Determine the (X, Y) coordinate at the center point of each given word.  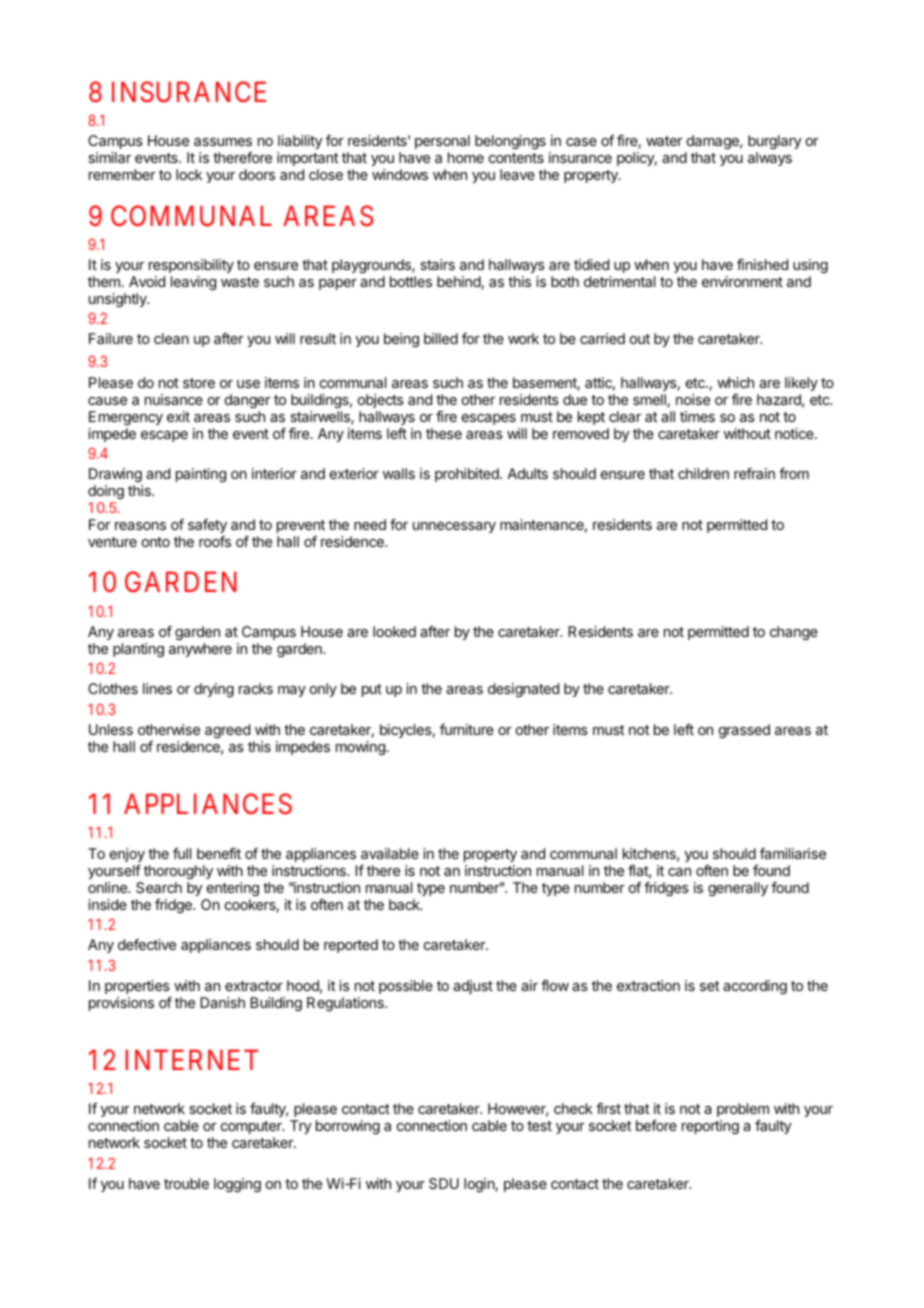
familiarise (793, 853)
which (735, 382)
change (794, 633)
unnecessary (454, 527)
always (770, 159)
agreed (227, 731)
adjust (473, 987)
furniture (467, 729)
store (199, 383)
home (466, 157)
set (709, 986)
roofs (215, 541)
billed (441, 338)
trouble (186, 1183)
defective (147, 944)
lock (189, 174)
